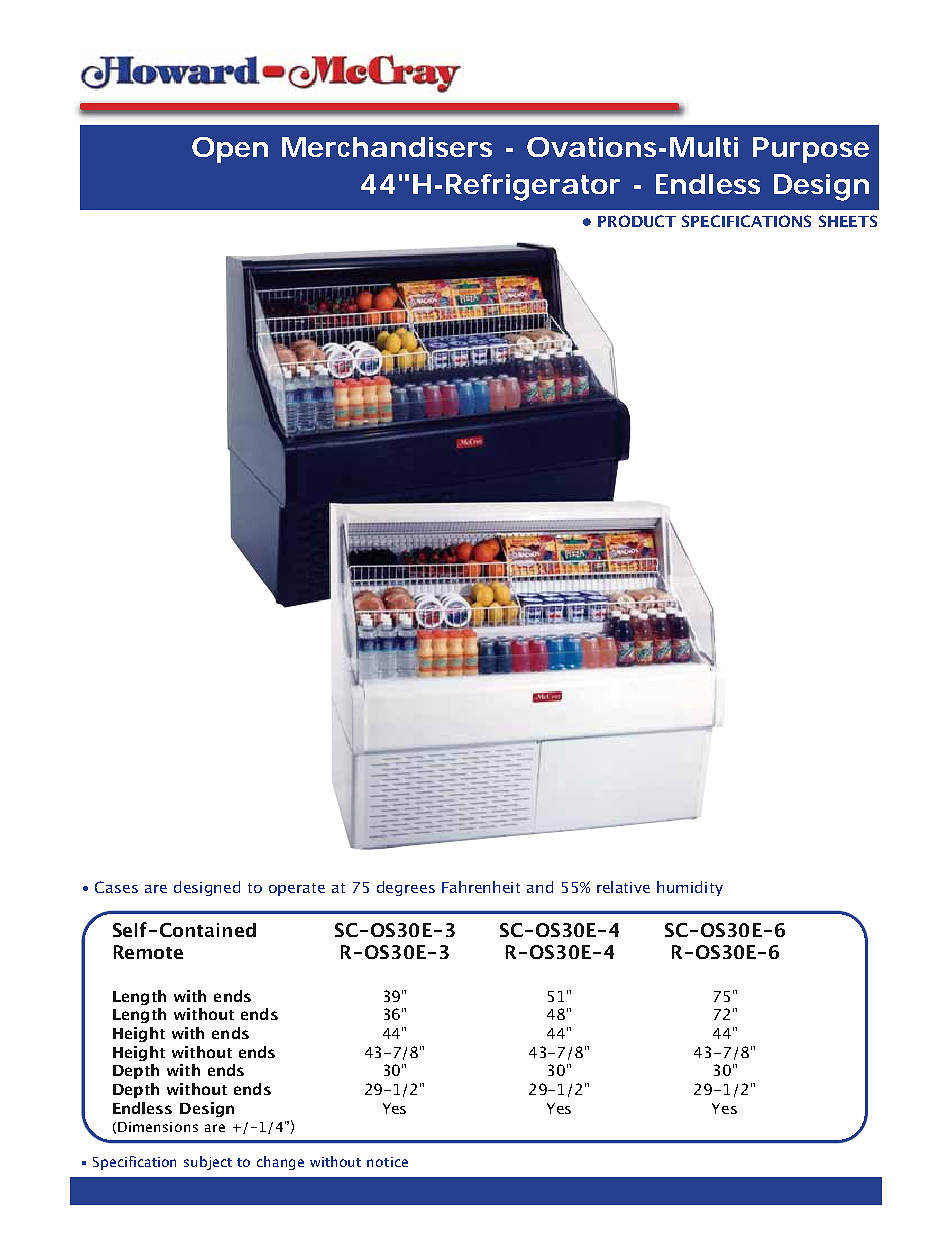 This document has height=1233, width=952. Describe the element at coordinates (637, 221) in the document. I see `PRODUCT` at that location.
